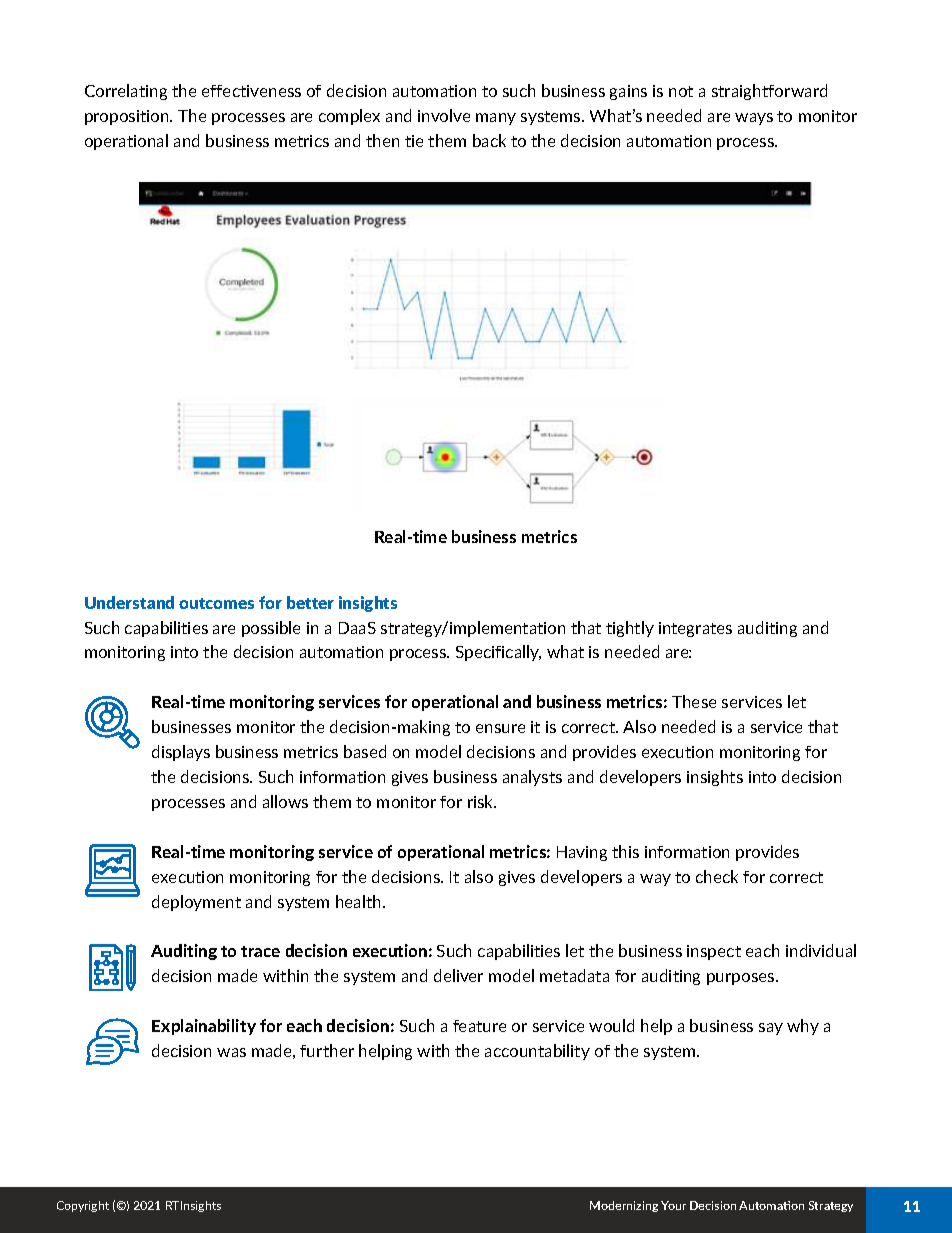  Describe the element at coordinates (128, 117) in the screenshot. I see `proposition` at that location.
